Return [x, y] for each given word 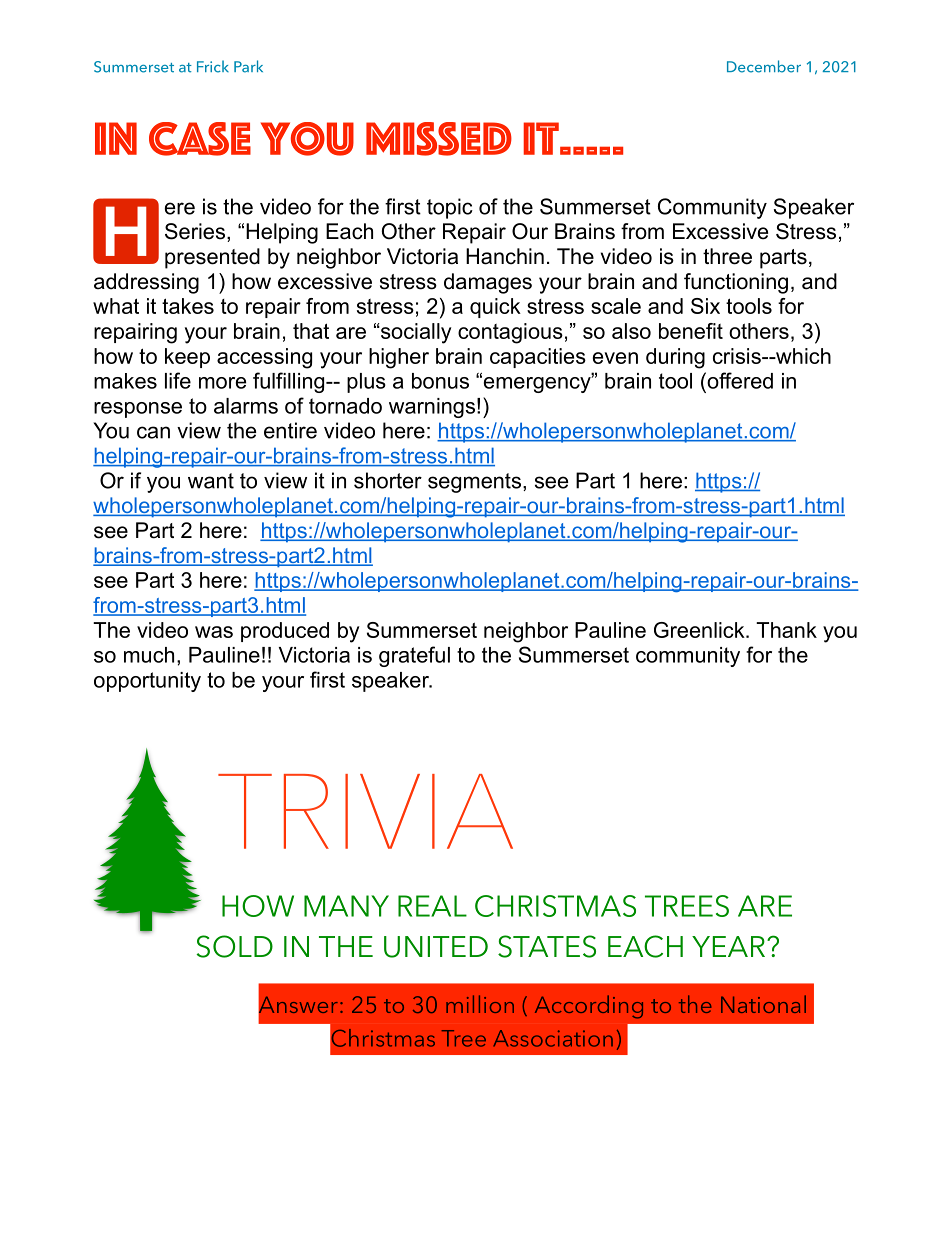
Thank [786, 630]
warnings [432, 408]
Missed [439, 139]
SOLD [234, 946]
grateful [414, 656]
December [764, 66]
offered [739, 380]
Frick [213, 66]
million [480, 1004]
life [178, 380]
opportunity [147, 682]
